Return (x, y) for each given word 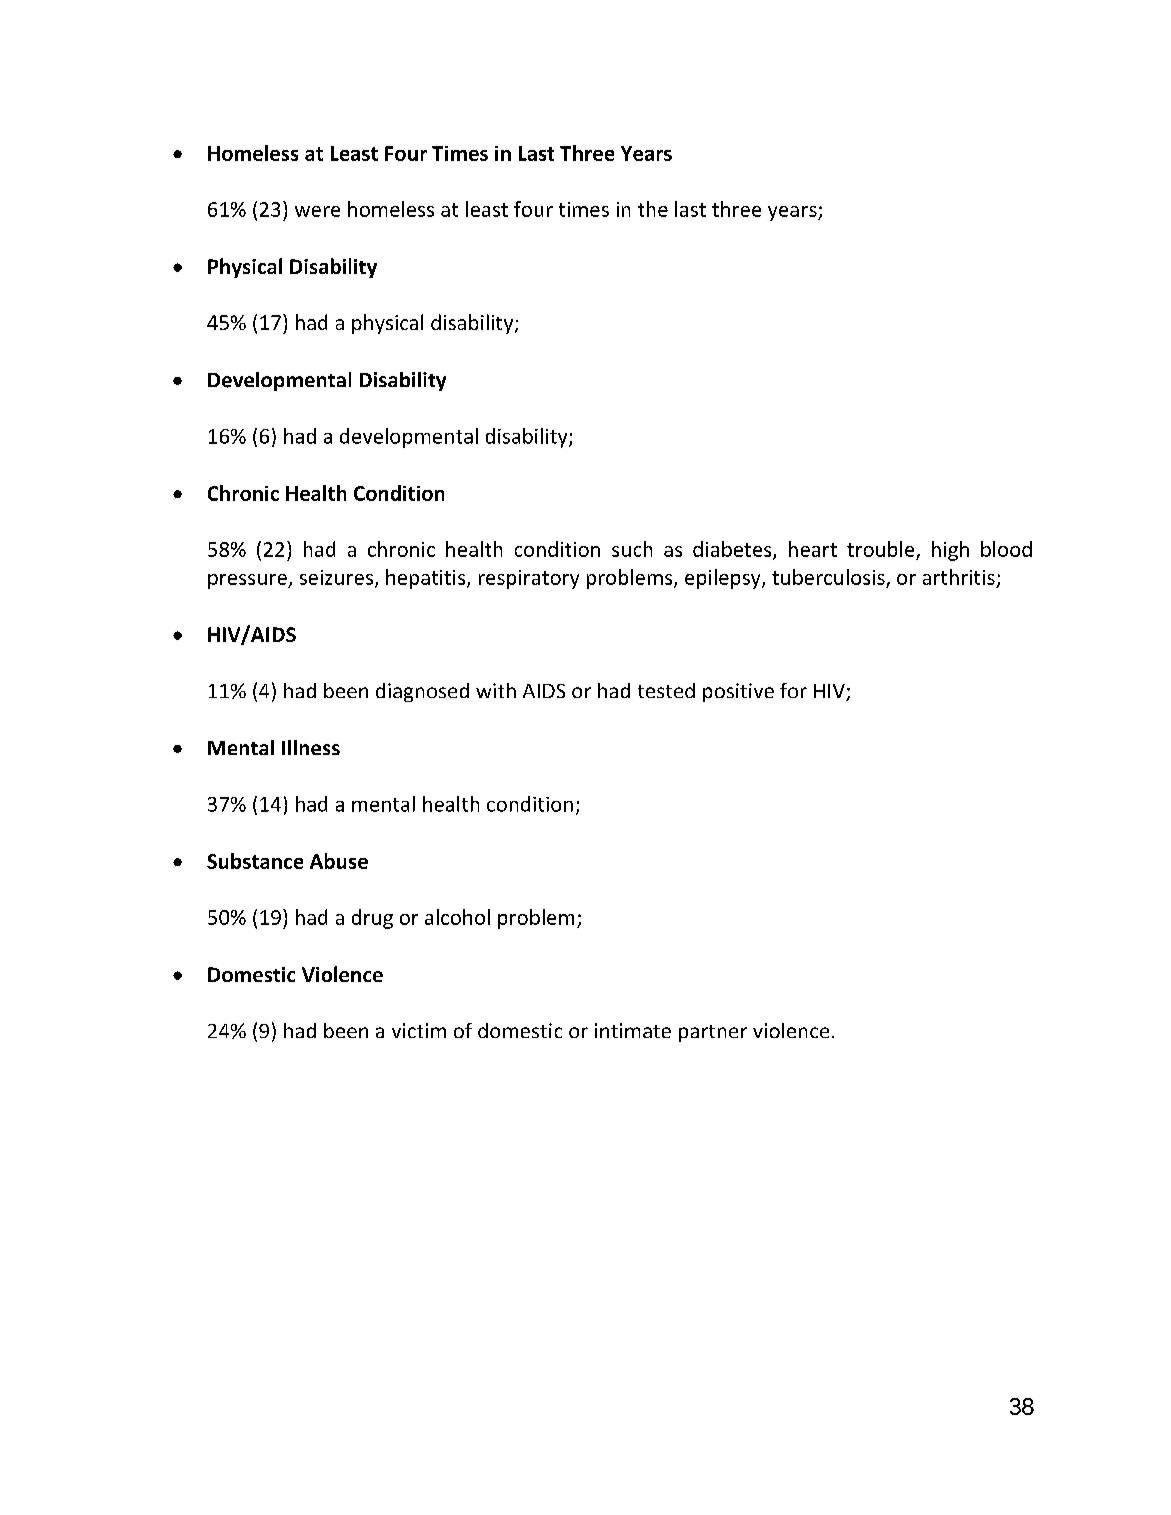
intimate (633, 1030)
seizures (336, 577)
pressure (248, 581)
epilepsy (724, 579)
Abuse (339, 861)
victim (419, 1030)
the (653, 209)
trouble (880, 549)
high (950, 551)
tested (666, 690)
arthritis (959, 577)
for (793, 690)
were (317, 211)
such (632, 549)
